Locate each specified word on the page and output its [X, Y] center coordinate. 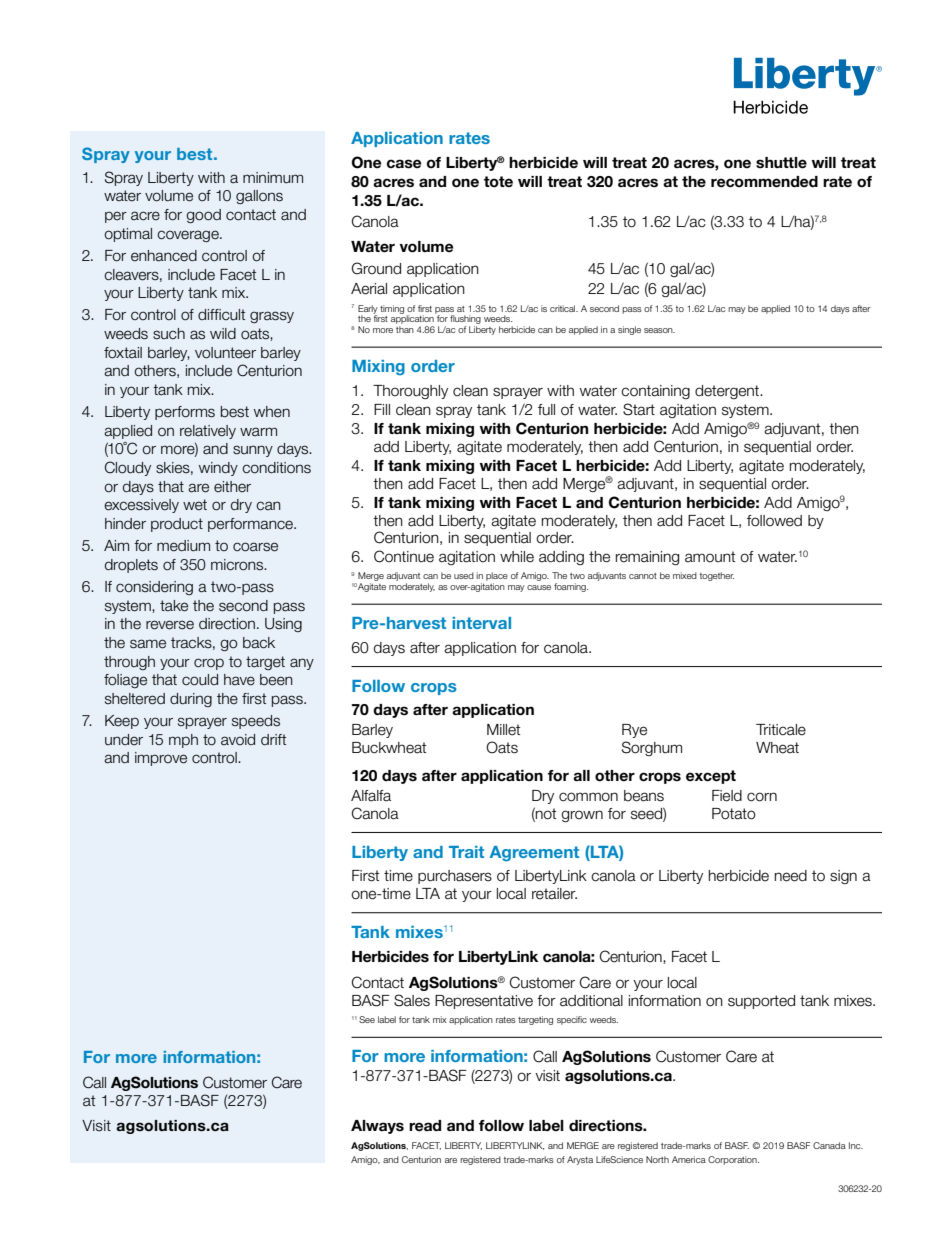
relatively [208, 432]
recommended [764, 182]
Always [377, 1127]
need [790, 876]
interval [481, 623]
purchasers [455, 877]
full [546, 410]
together [717, 576]
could [200, 680]
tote [498, 182]
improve [161, 759]
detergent [728, 392]
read [425, 1126]
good [203, 216]
